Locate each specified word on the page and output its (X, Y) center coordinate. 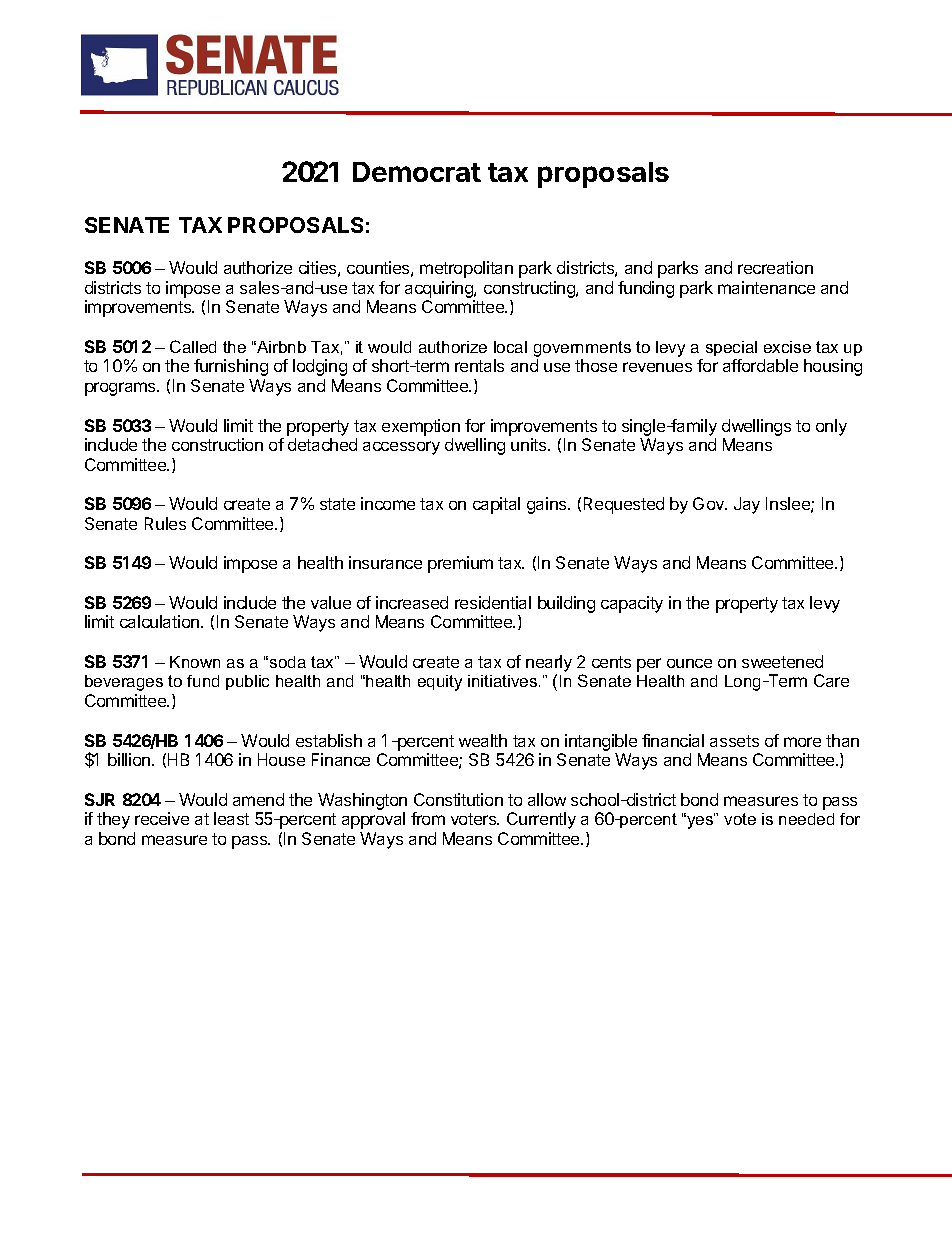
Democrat (417, 172)
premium (460, 564)
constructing (530, 289)
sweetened (782, 661)
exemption (421, 427)
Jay (747, 505)
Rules (165, 523)
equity (440, 683)
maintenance (766, 287)
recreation (775, 267)
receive (162, 818)
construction (217, 444)
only (831, 427)
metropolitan (466, 269)
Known (195, 662)
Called (193, 346)
